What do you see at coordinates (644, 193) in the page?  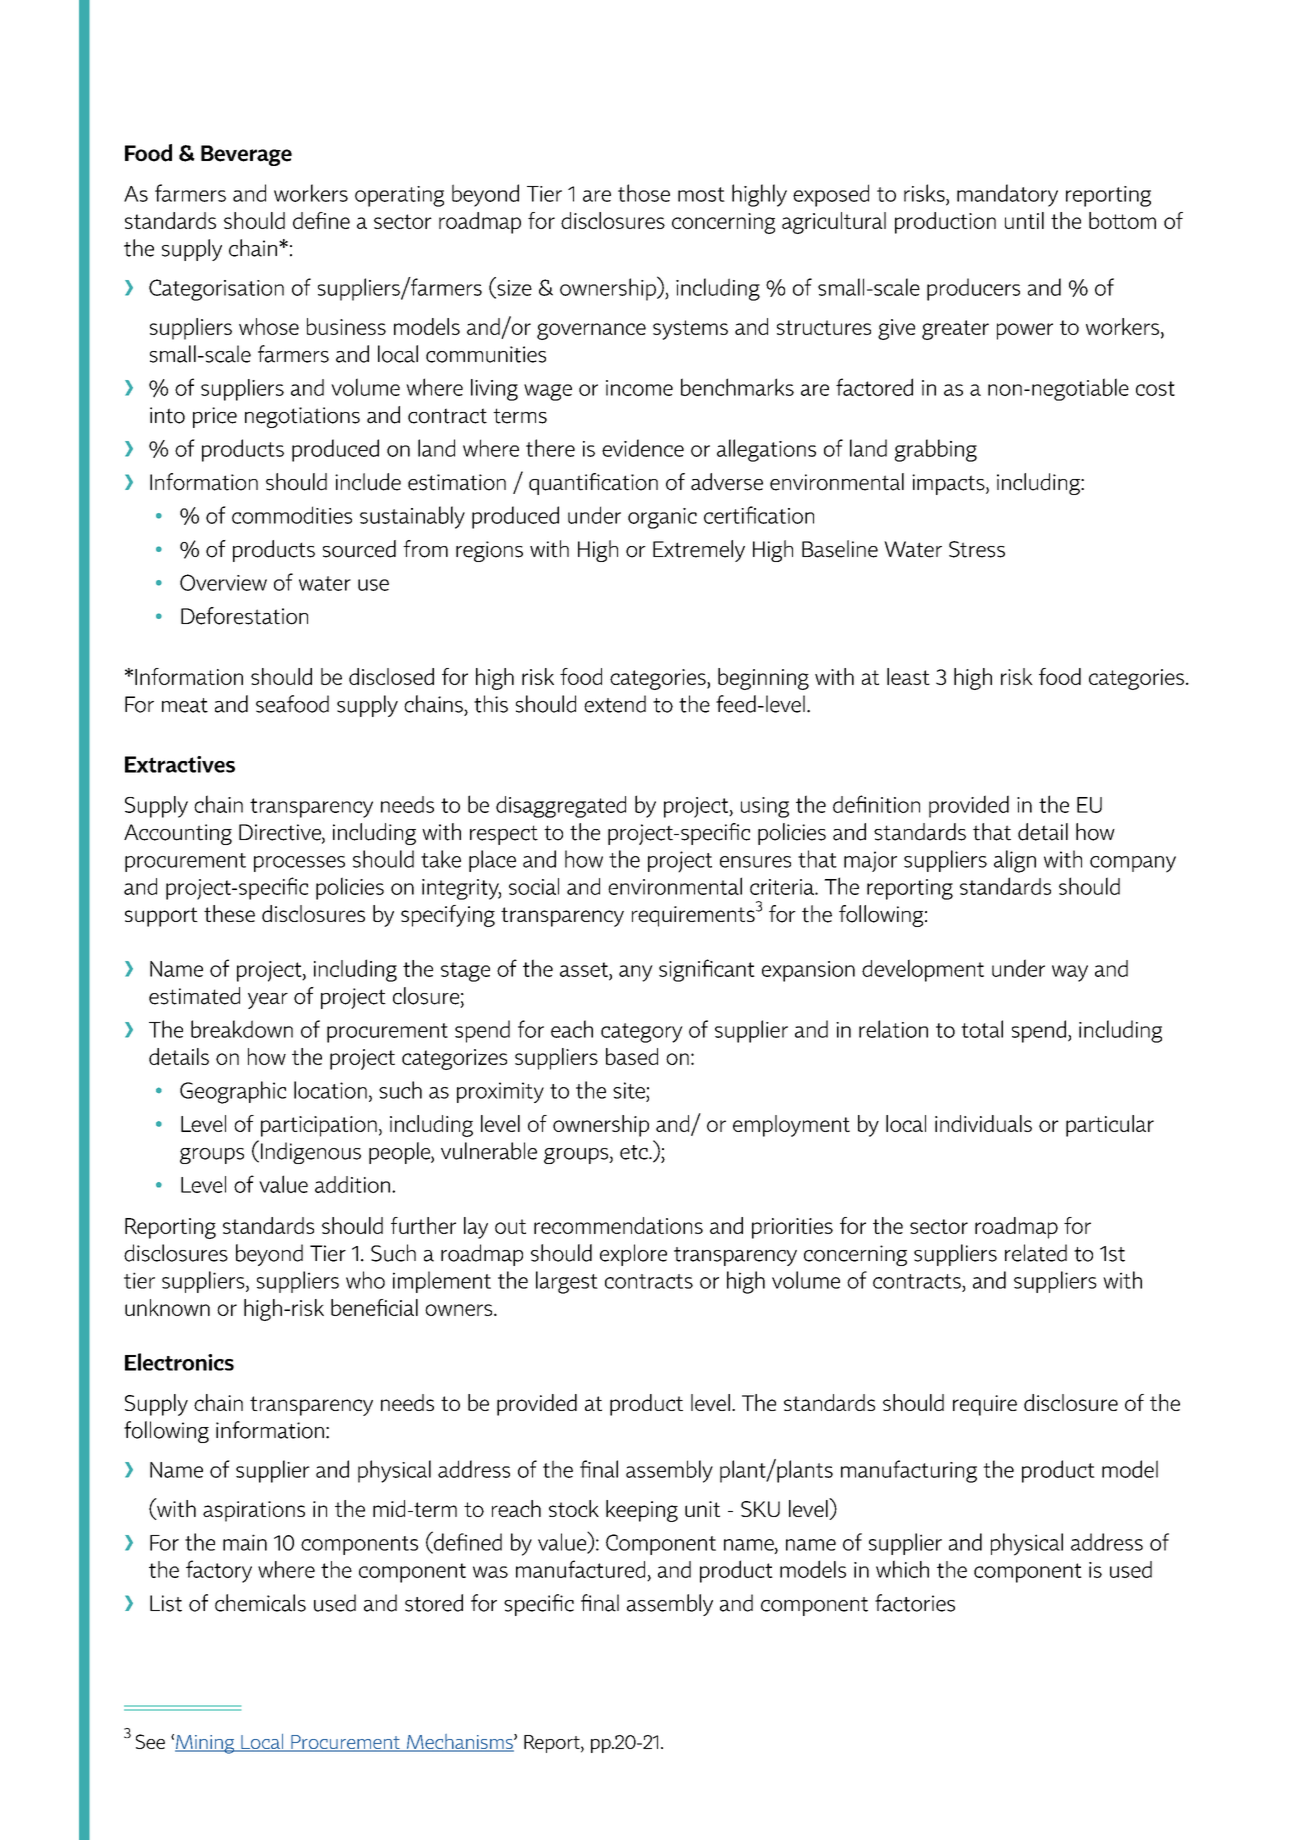 I see `those` at bounding box center [644, 193].
